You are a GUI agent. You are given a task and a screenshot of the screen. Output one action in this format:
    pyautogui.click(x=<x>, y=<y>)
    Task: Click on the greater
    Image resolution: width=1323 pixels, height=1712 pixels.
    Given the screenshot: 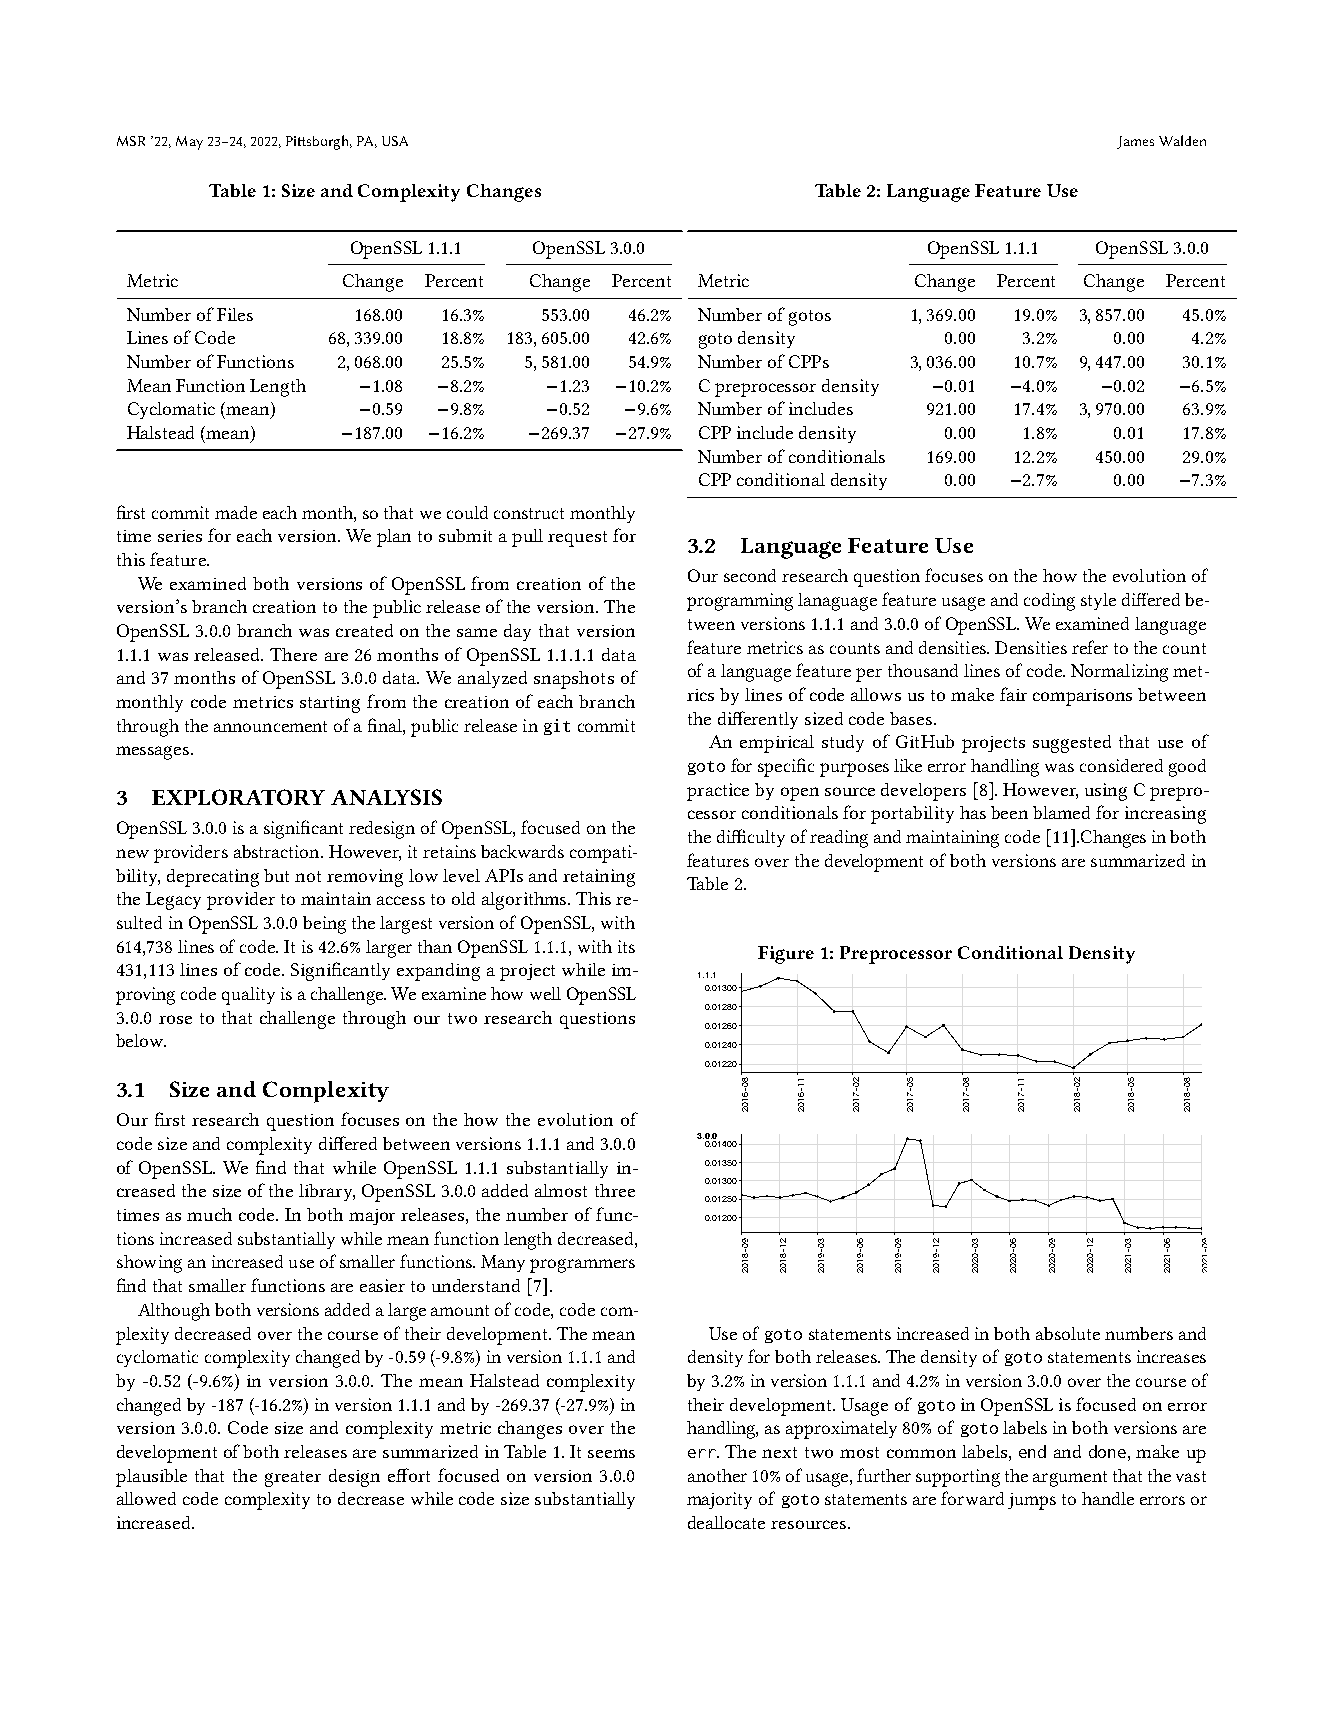 What is the action you would take?
    pyautogui.click(x=293, y=1479)
